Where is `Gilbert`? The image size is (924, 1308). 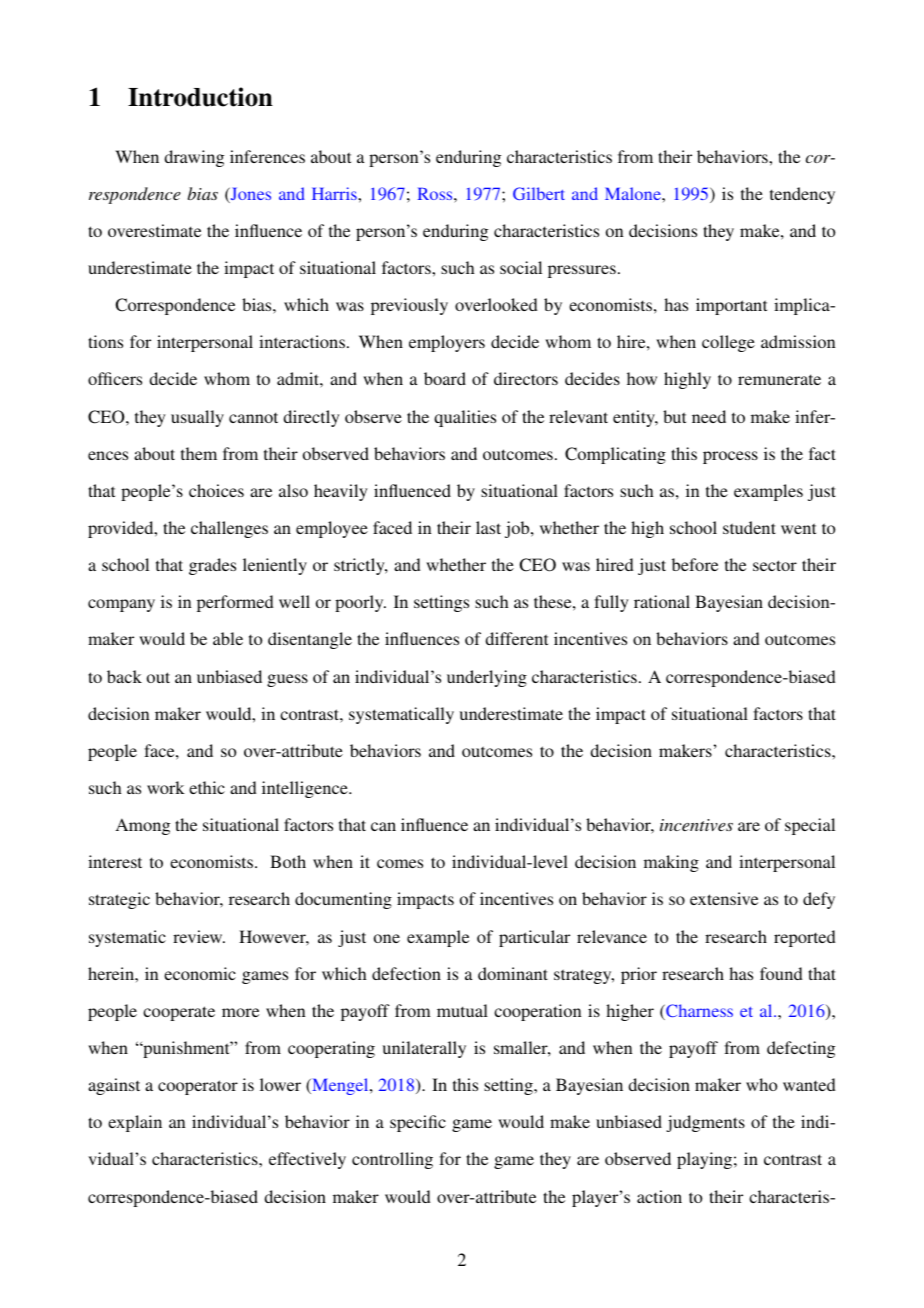
Gilbert is located at coordinates (539, 193).
